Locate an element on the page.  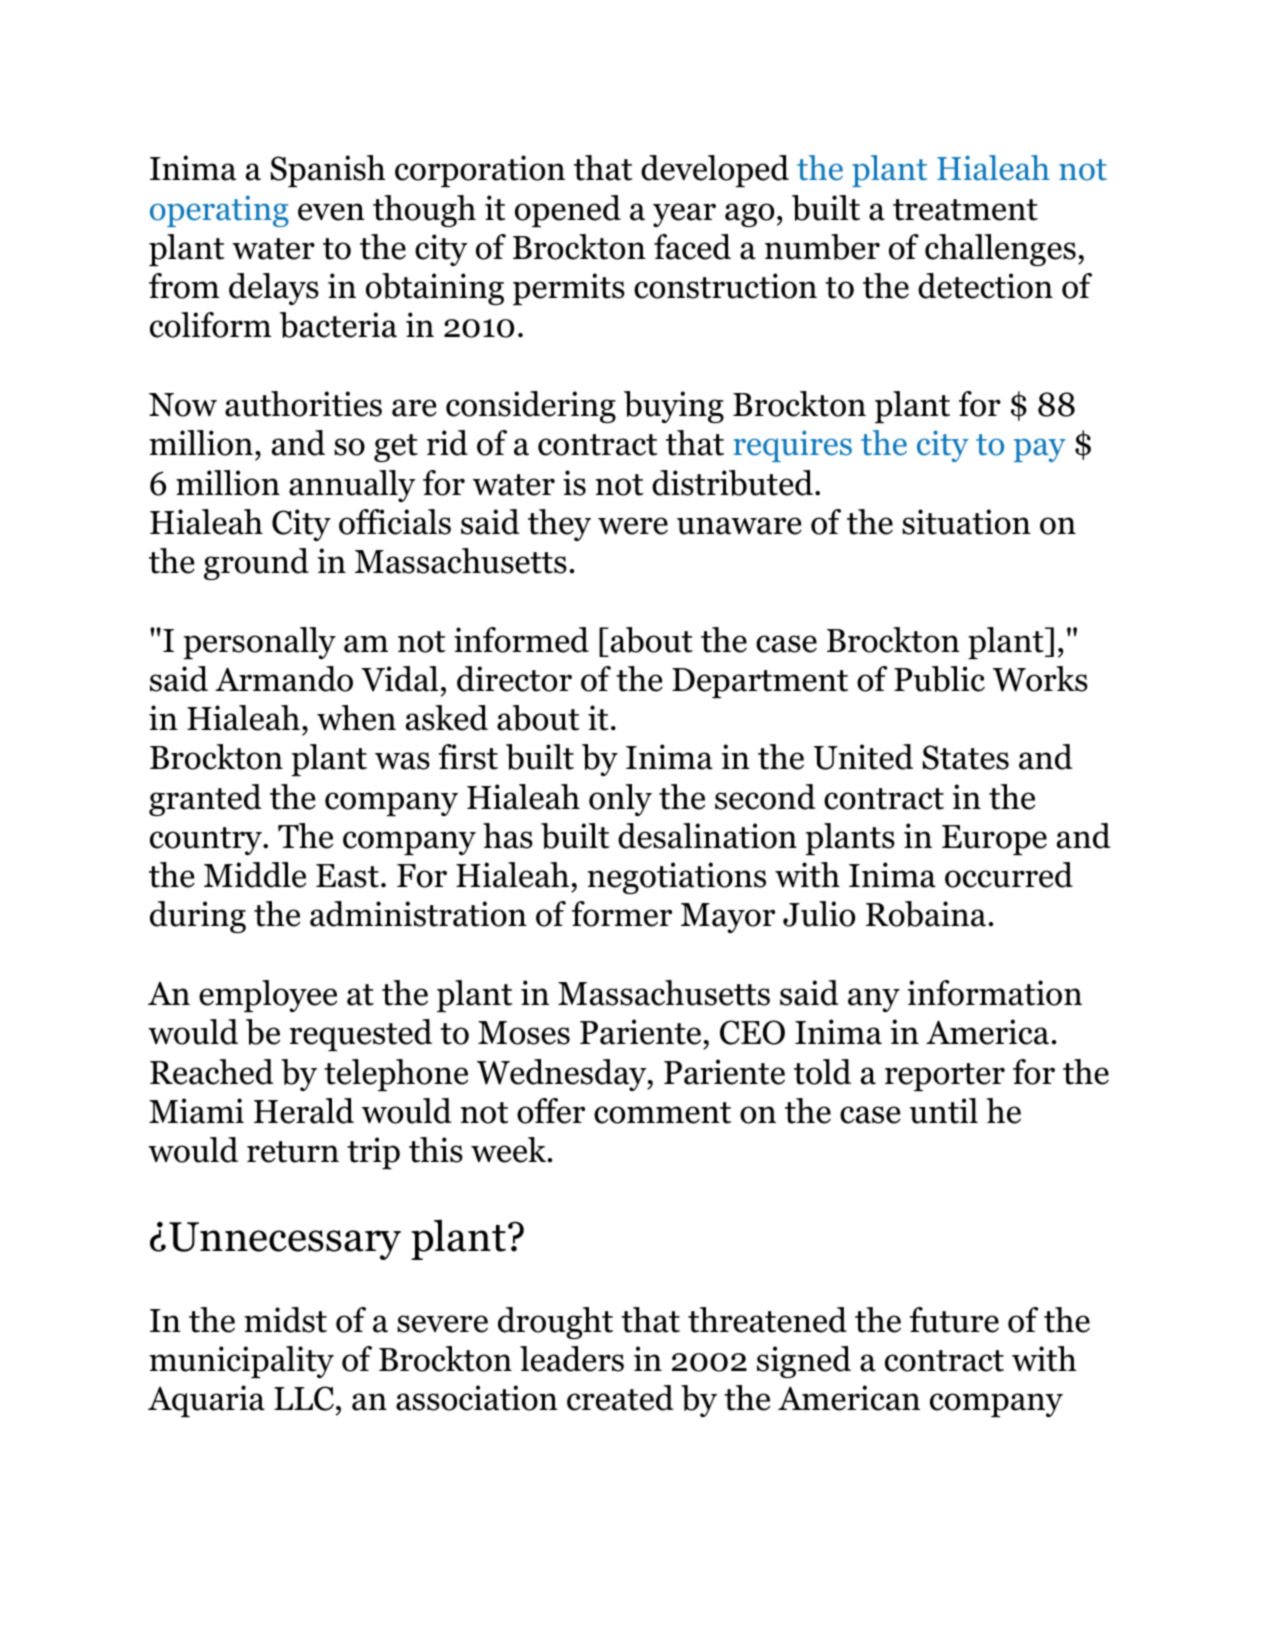
reporter is located at coordinates (945, 1077).
